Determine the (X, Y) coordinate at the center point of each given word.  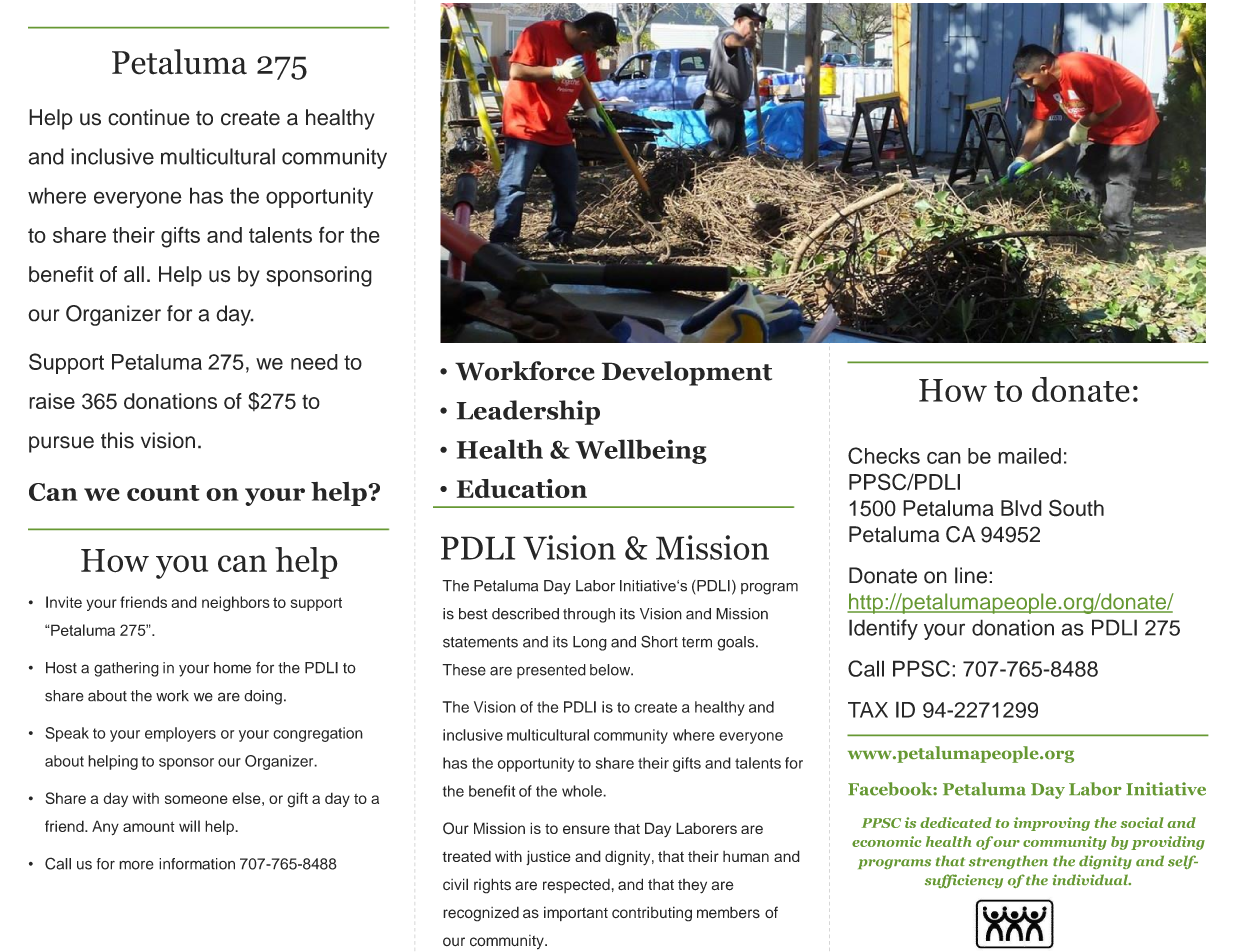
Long (590, 643)
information (197, 864)
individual (1091, 879)
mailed (1029, 456)
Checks (884, 455)
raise (52, 401)
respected (576, 886)
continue (149, 117)
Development (687, 373)
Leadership (528, 412)
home (232, 668)
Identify (883, 629)
